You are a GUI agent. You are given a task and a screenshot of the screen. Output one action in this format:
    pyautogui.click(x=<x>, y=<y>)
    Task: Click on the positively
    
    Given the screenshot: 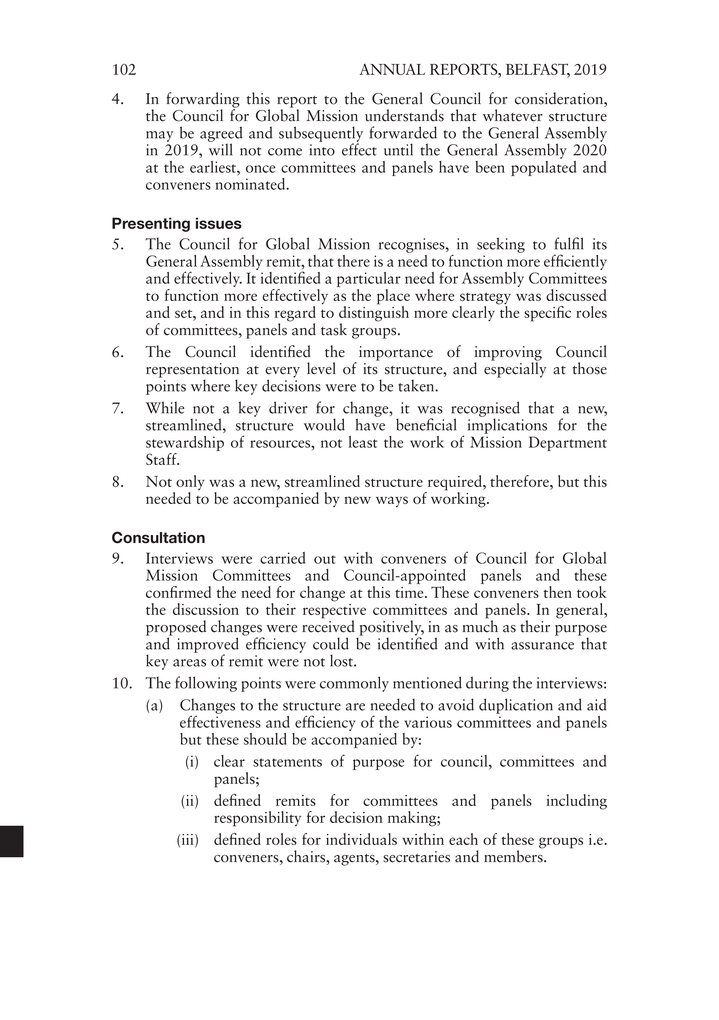 What is the action you would take?
    pyautogui.click(x=390, y=629)
